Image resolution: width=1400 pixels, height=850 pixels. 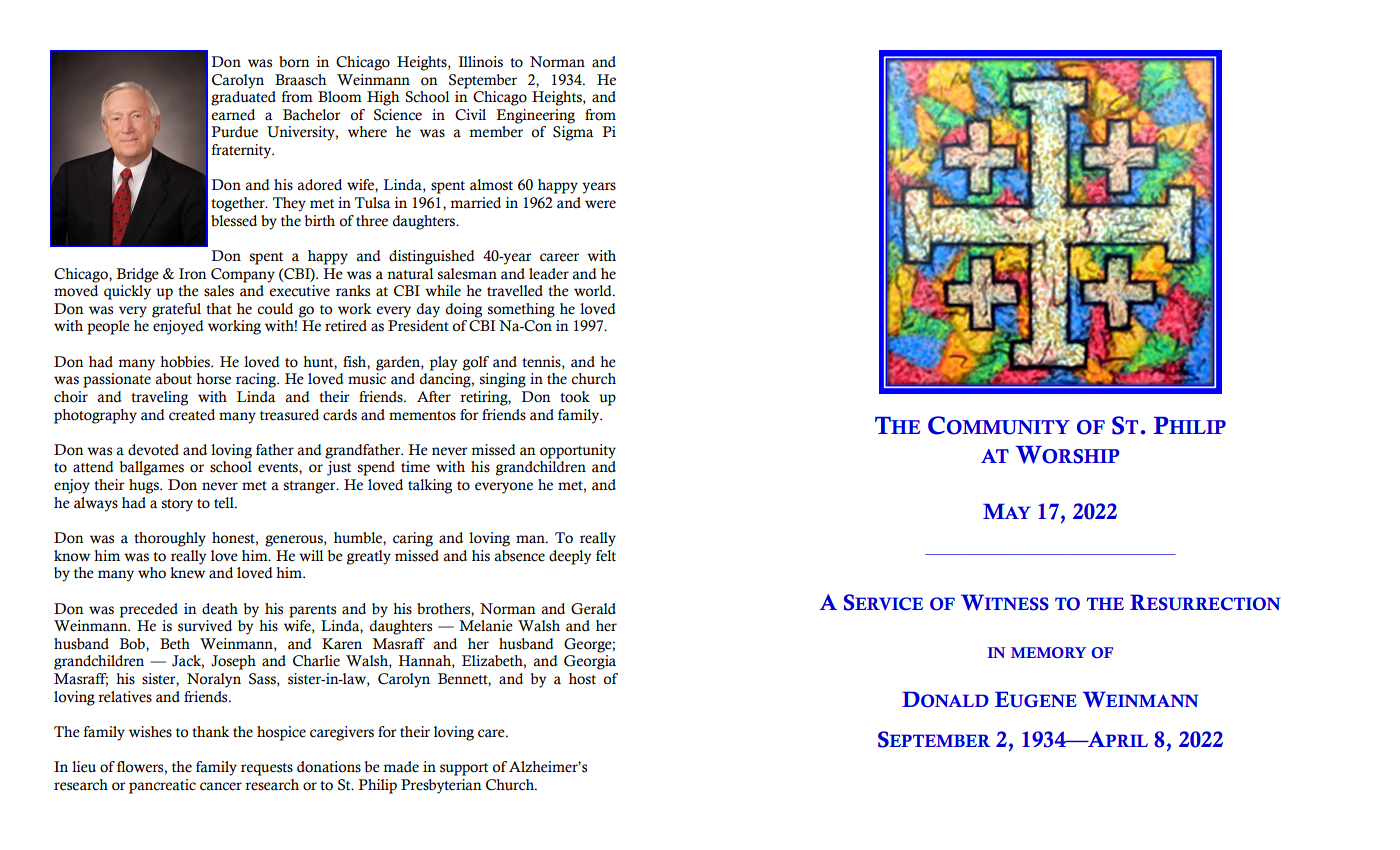 I want to click on were, so click(x=600, y=204).
